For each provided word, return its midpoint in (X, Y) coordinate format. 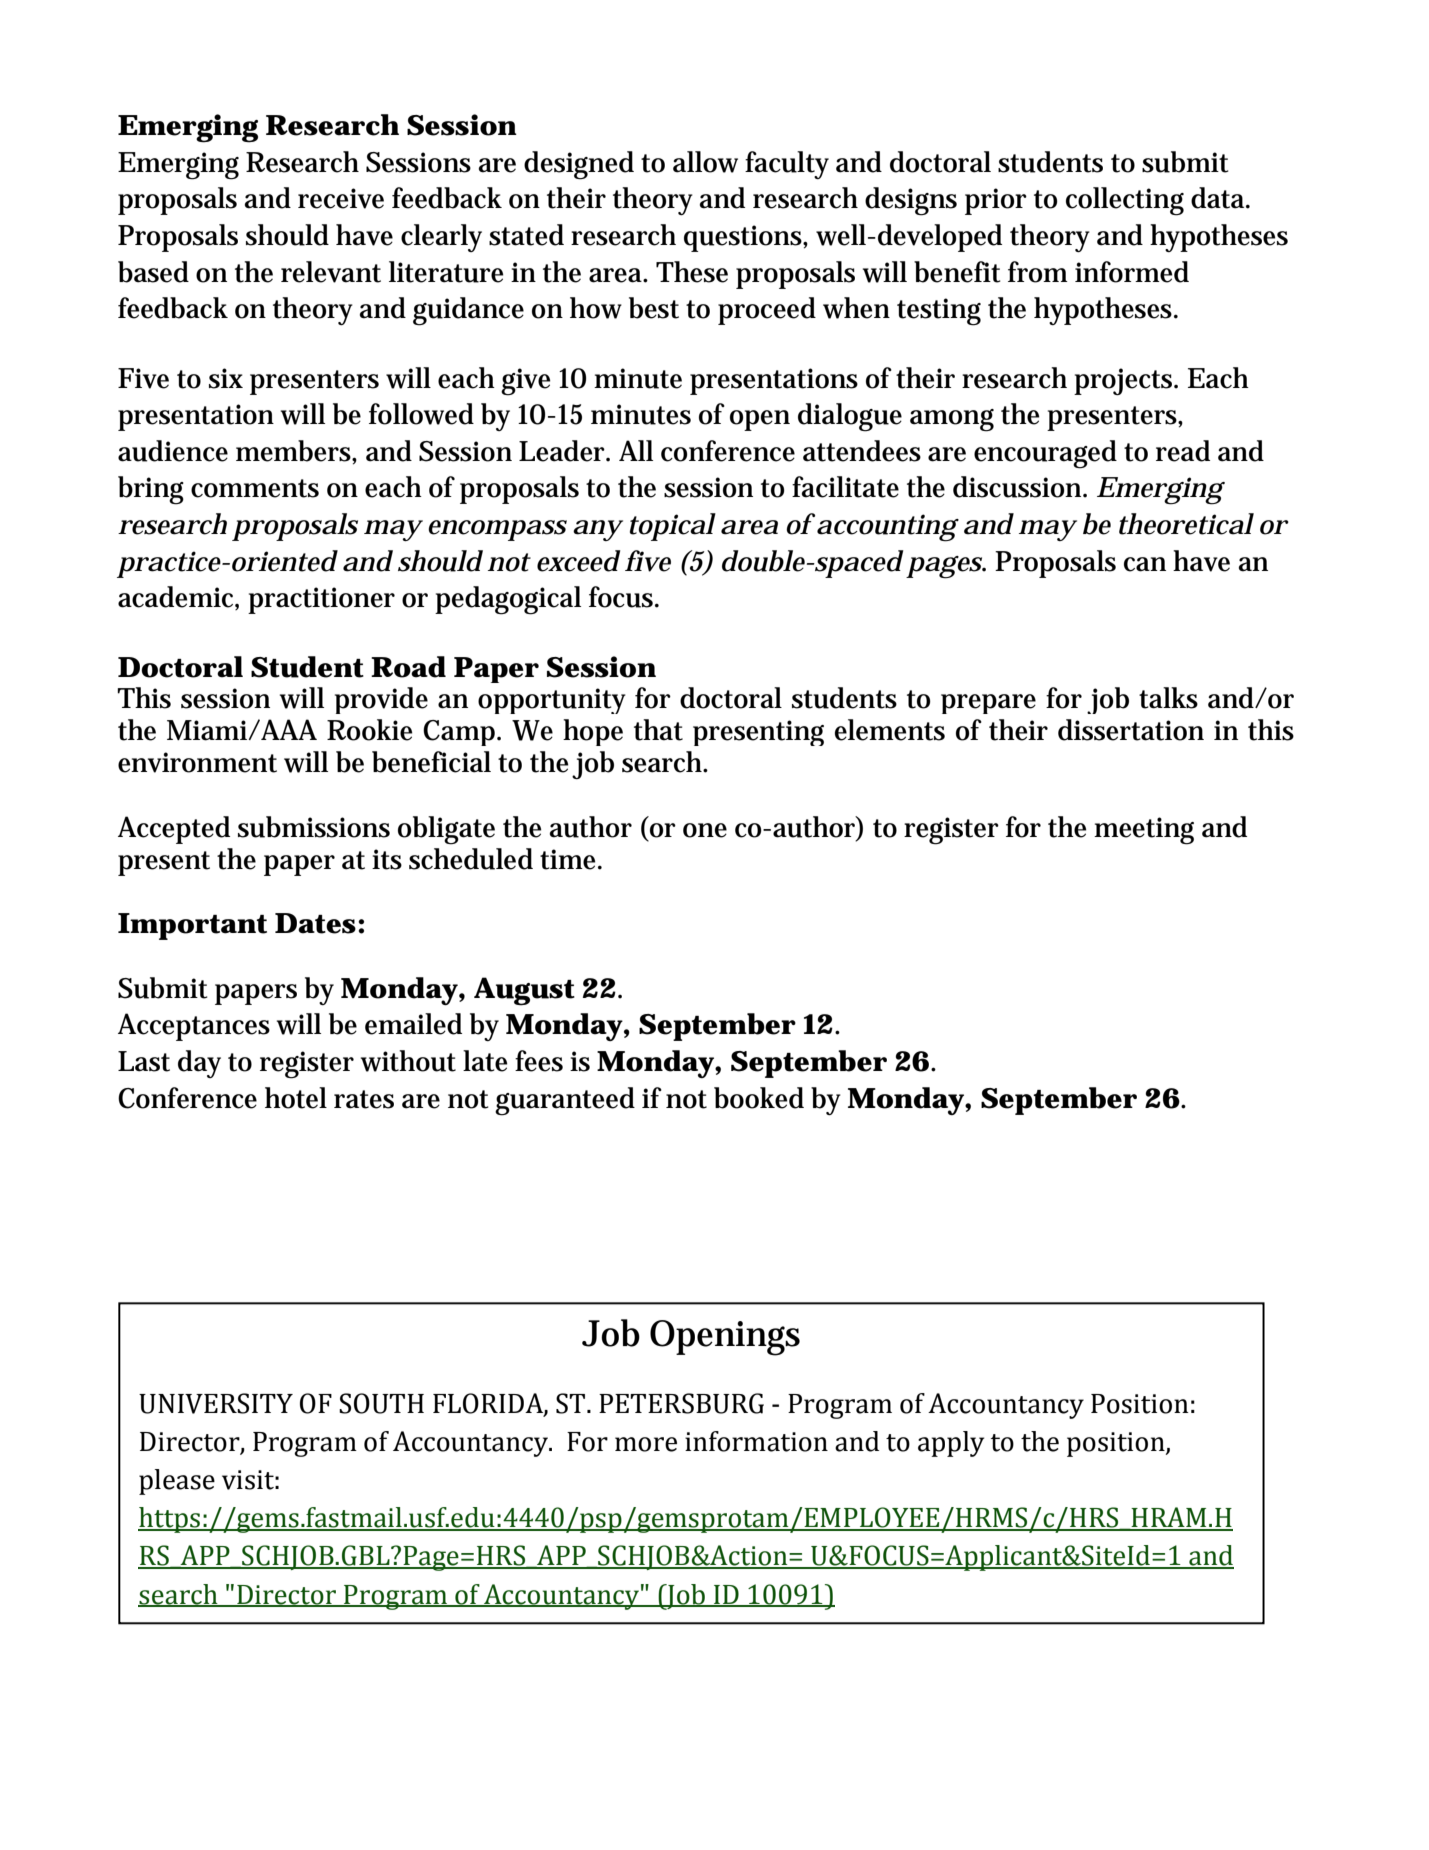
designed (579, 165)
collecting (1125, 201)
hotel (296, 1098)
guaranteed (565, 1101)
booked (759, 1098)
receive (341, 198)
